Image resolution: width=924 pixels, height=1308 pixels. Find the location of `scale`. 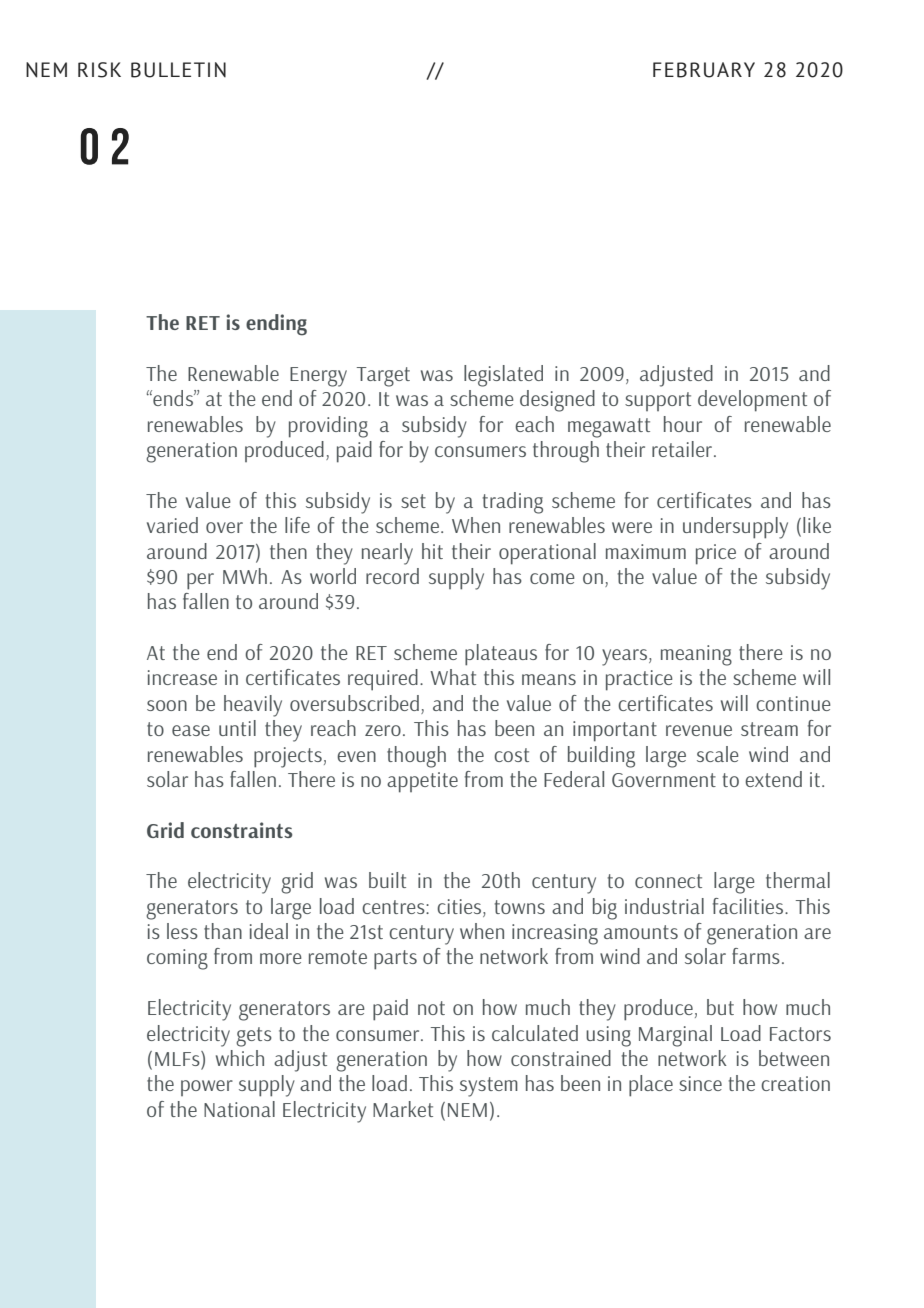

scale is located at coordinates (718, 754).
